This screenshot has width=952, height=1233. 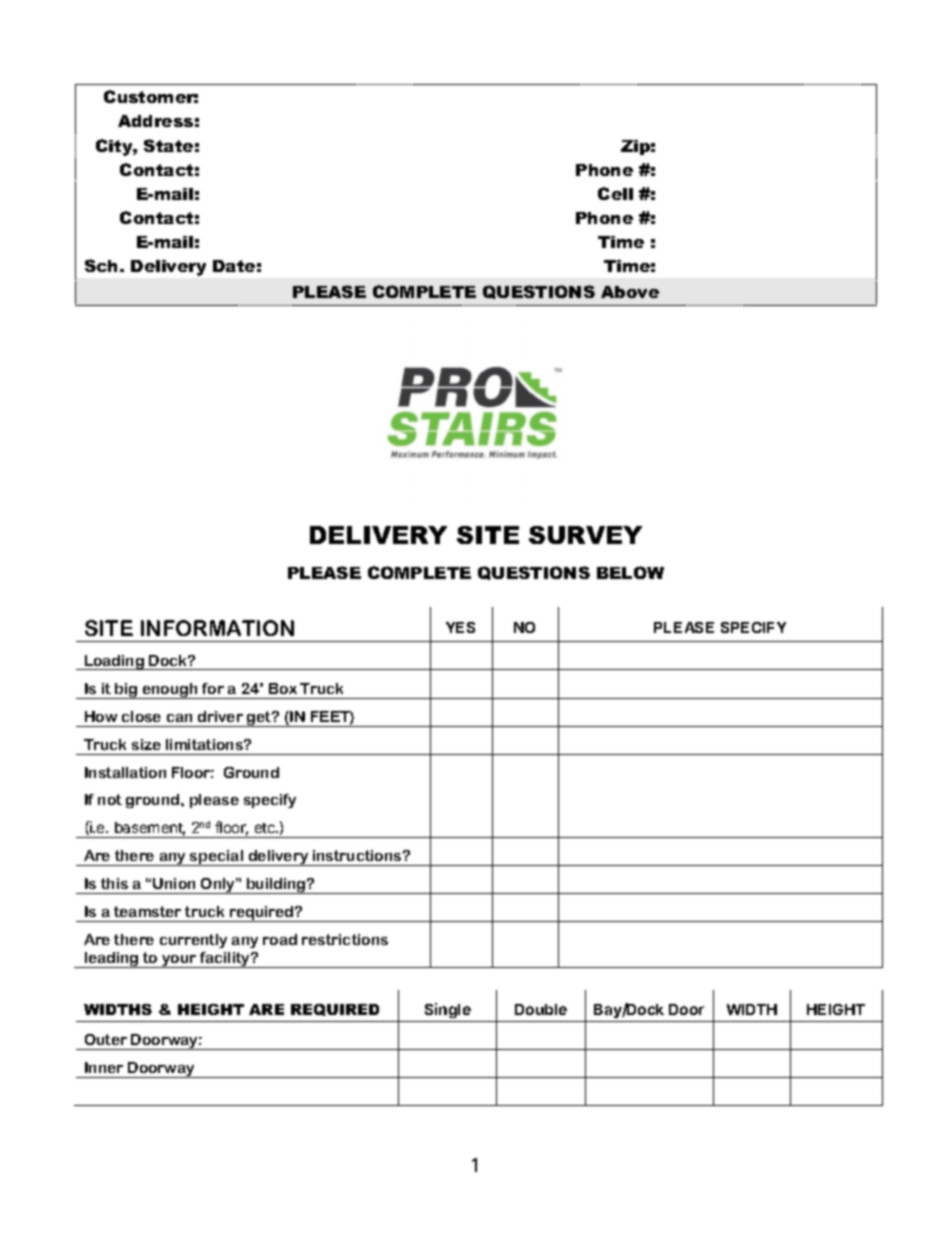 I want to click on Outer, so click(x=106, y=1039).
